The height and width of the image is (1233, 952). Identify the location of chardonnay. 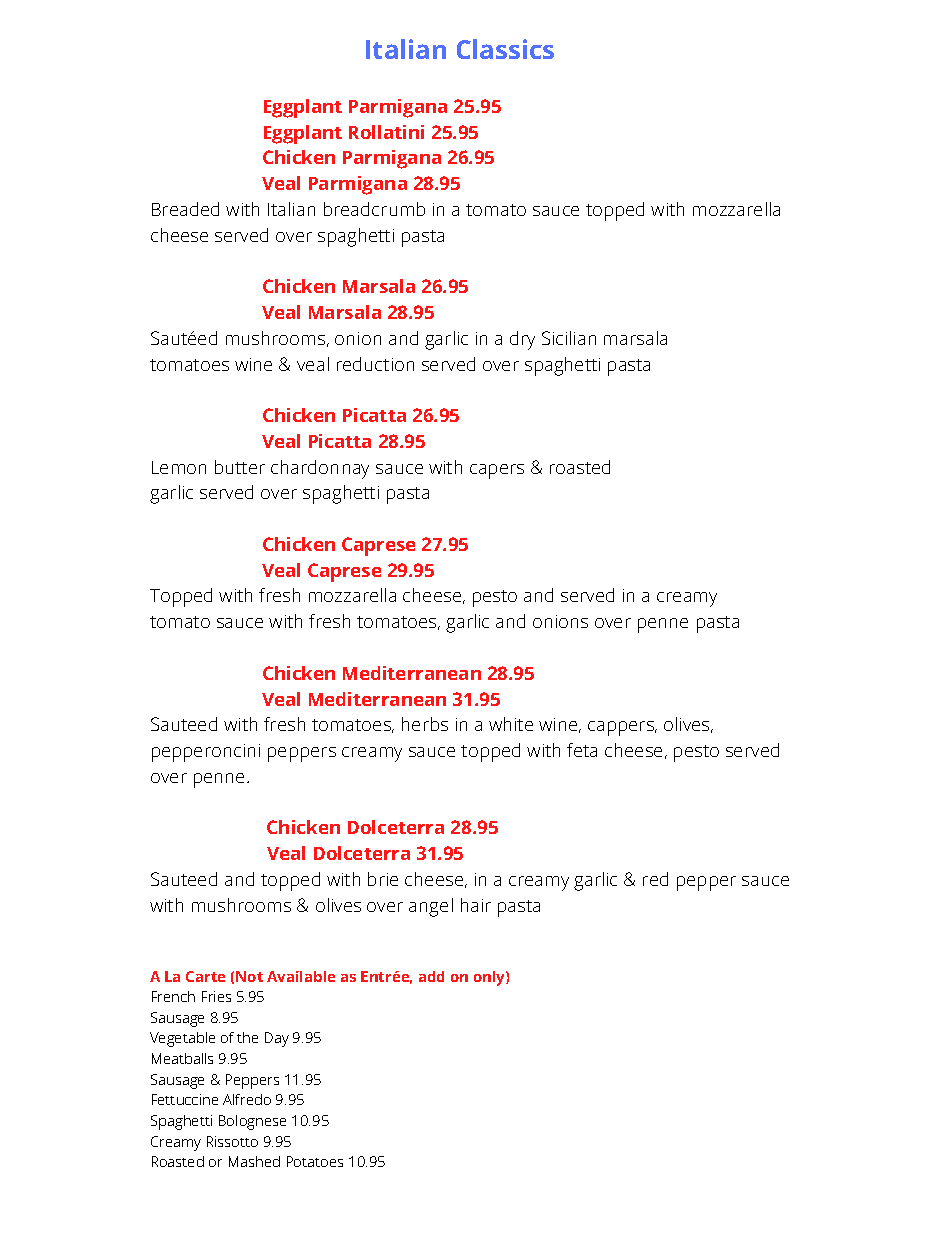
(320, 469).
